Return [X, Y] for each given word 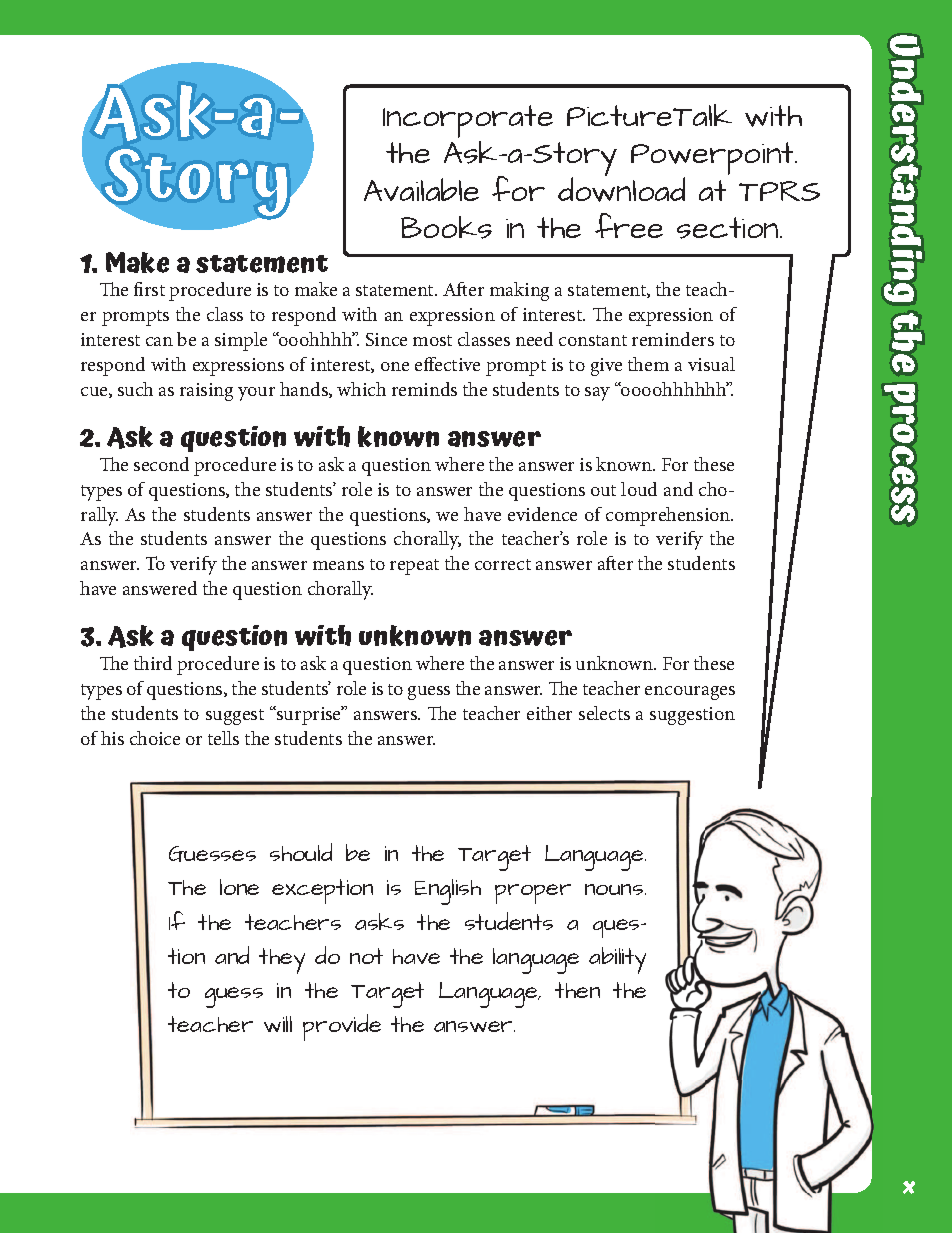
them [648, 364]
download [621, 188]
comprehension [669, 516]
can [159, 341]
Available [421, 189]
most [432, 340]
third [153, 663]
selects [604, 713]
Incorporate [468, 121]
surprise [309, 715]
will [278, 1024]
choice [155, 738]
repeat [414, 567]
